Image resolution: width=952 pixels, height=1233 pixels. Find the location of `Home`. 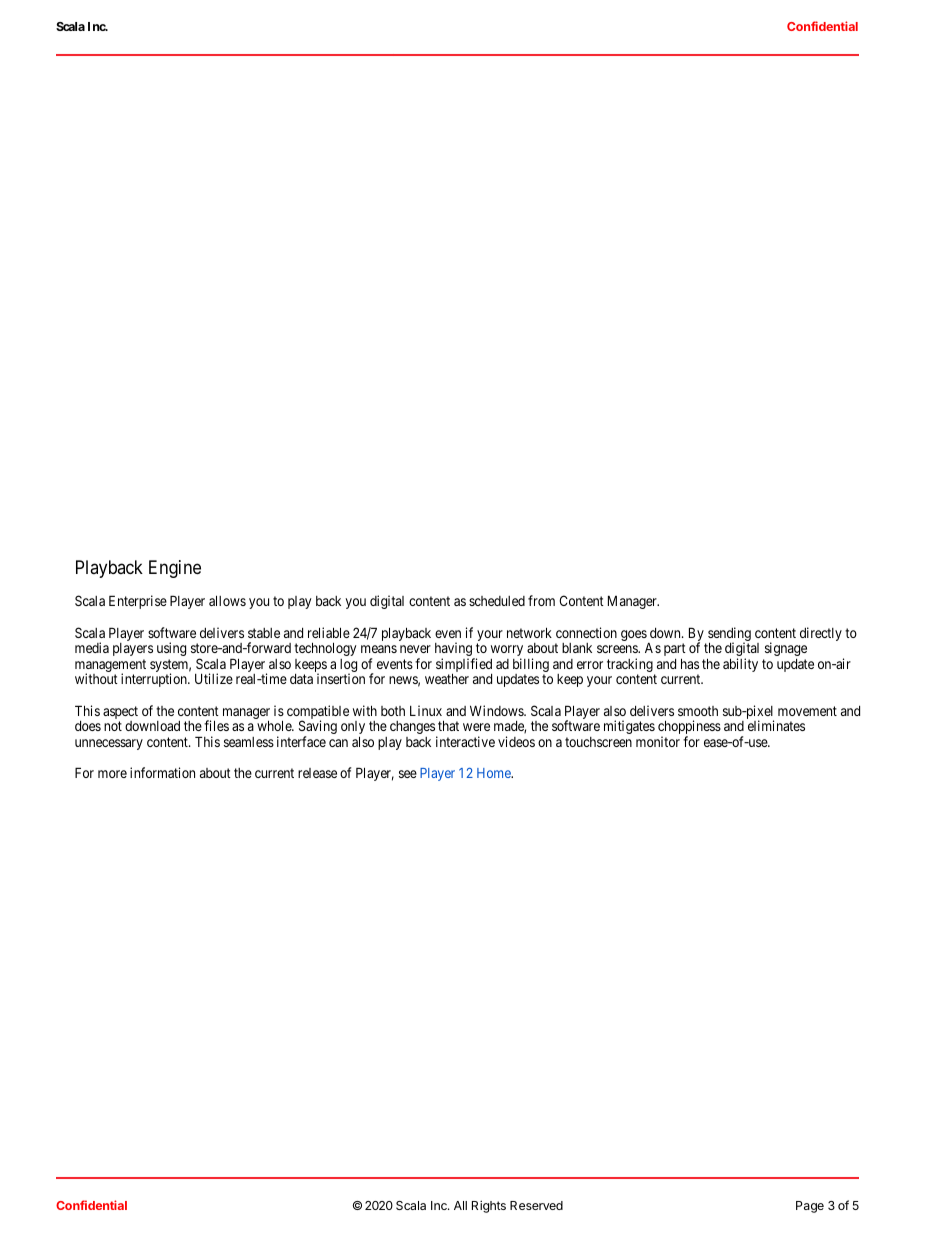

Home is located at coordinates (495, 773).
